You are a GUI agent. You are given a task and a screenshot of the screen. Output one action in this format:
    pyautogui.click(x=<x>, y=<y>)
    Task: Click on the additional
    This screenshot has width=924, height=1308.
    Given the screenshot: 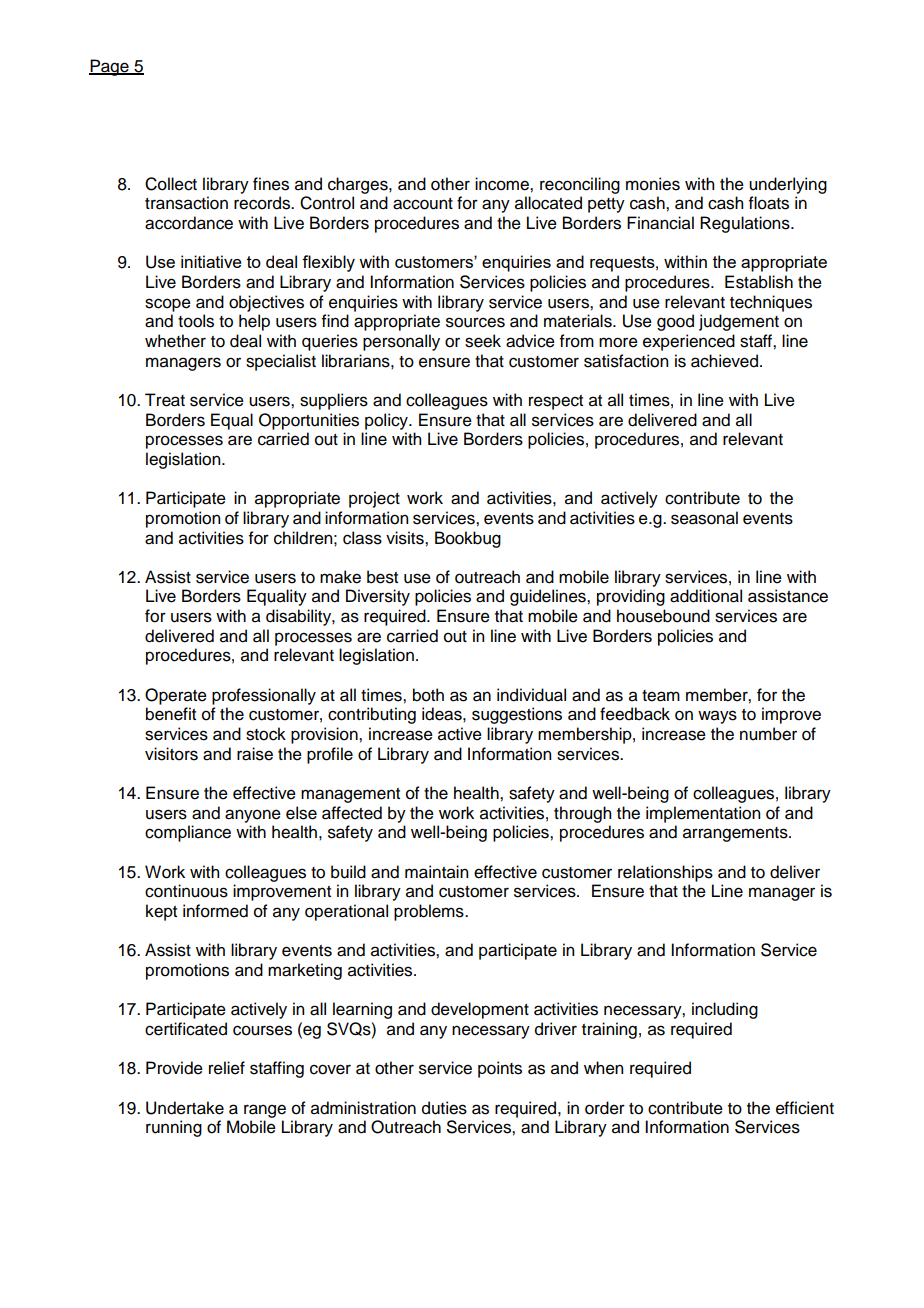 What is the action you would take?
    pyautogui.click(x=706, y=596)
